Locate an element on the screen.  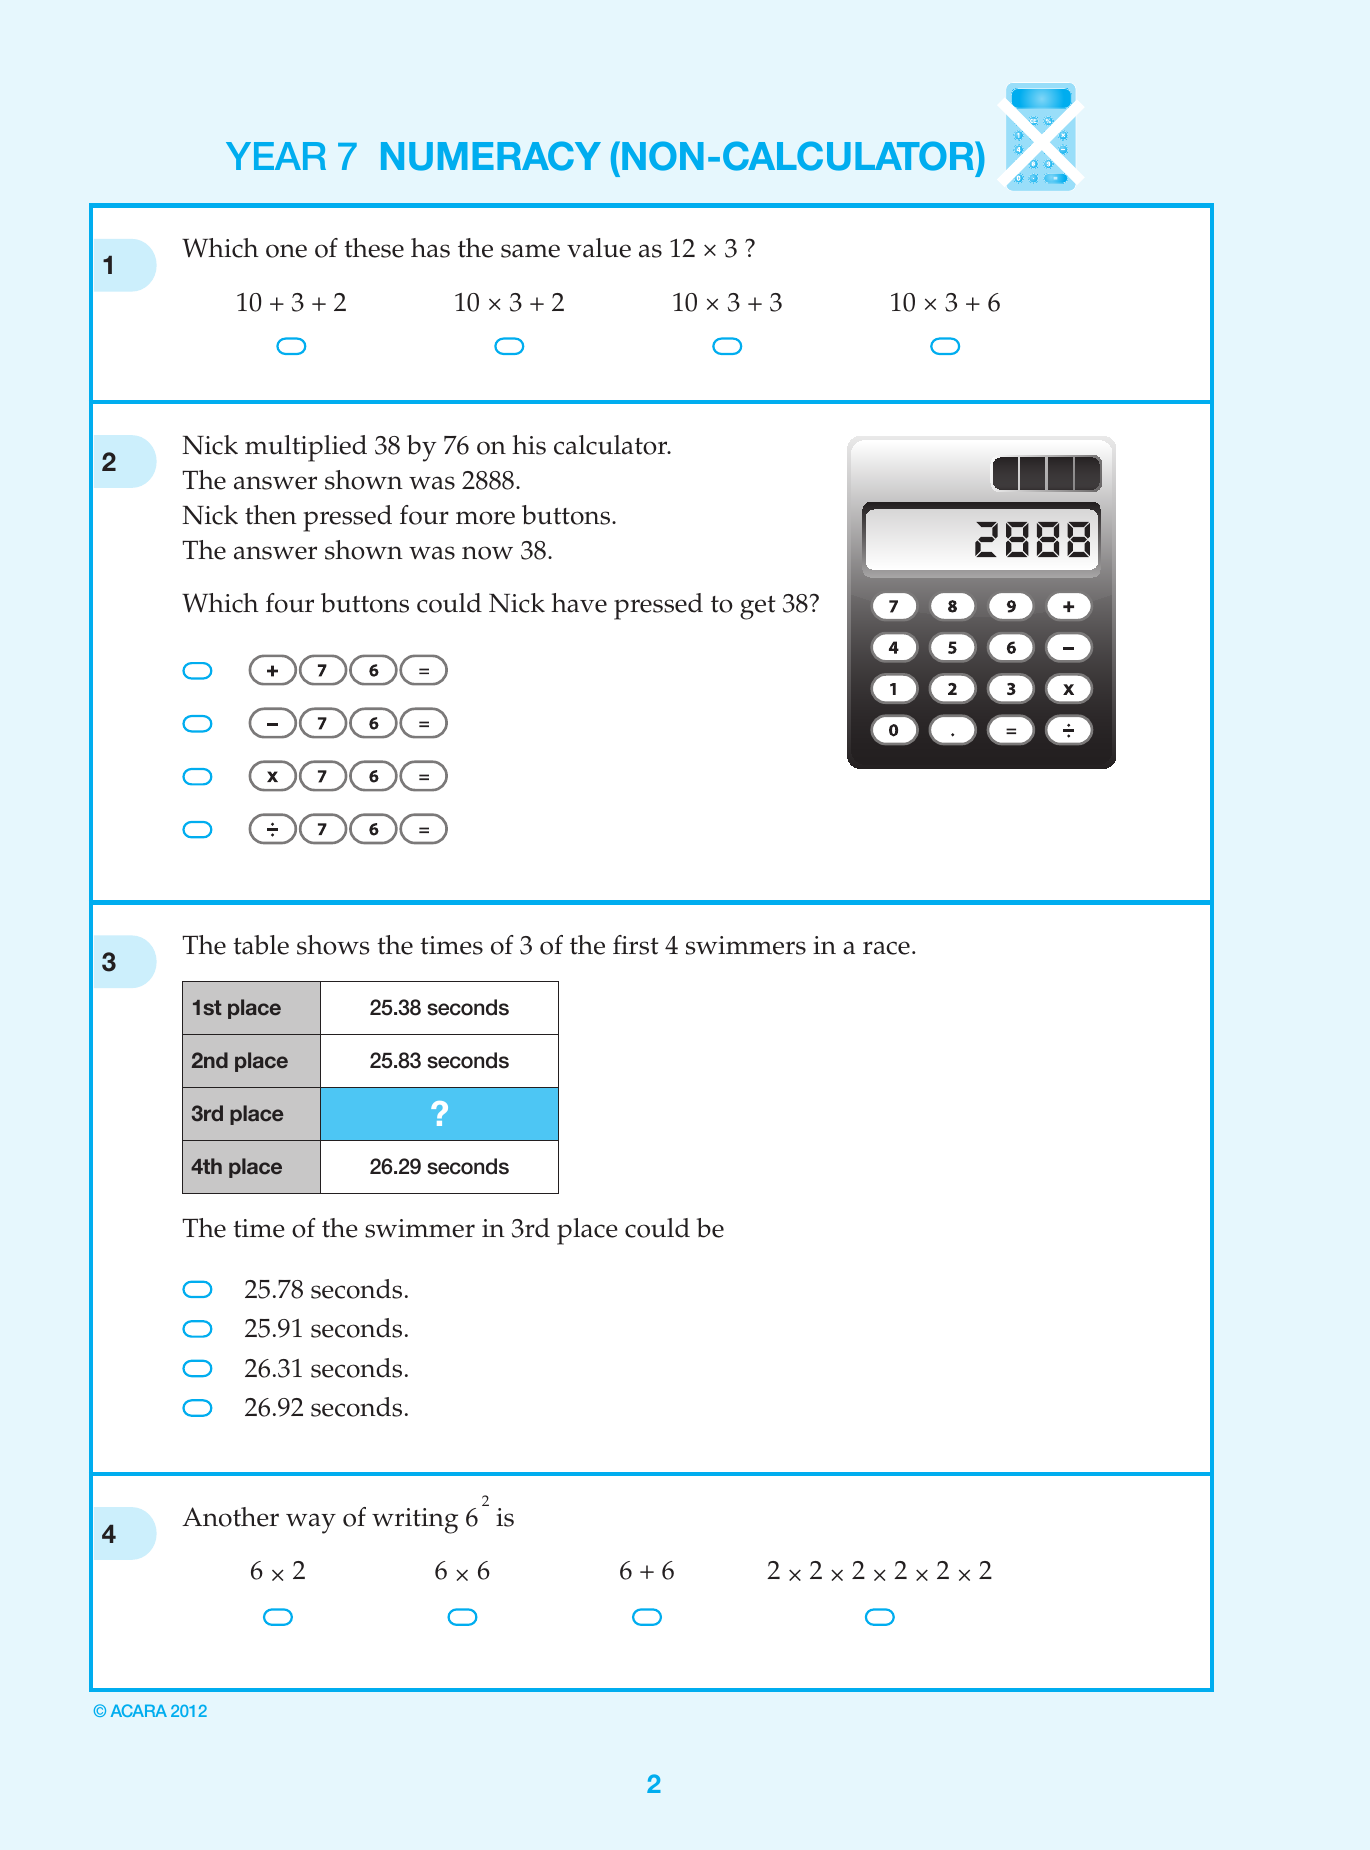
writing is located at coordinates (415, 1521).
